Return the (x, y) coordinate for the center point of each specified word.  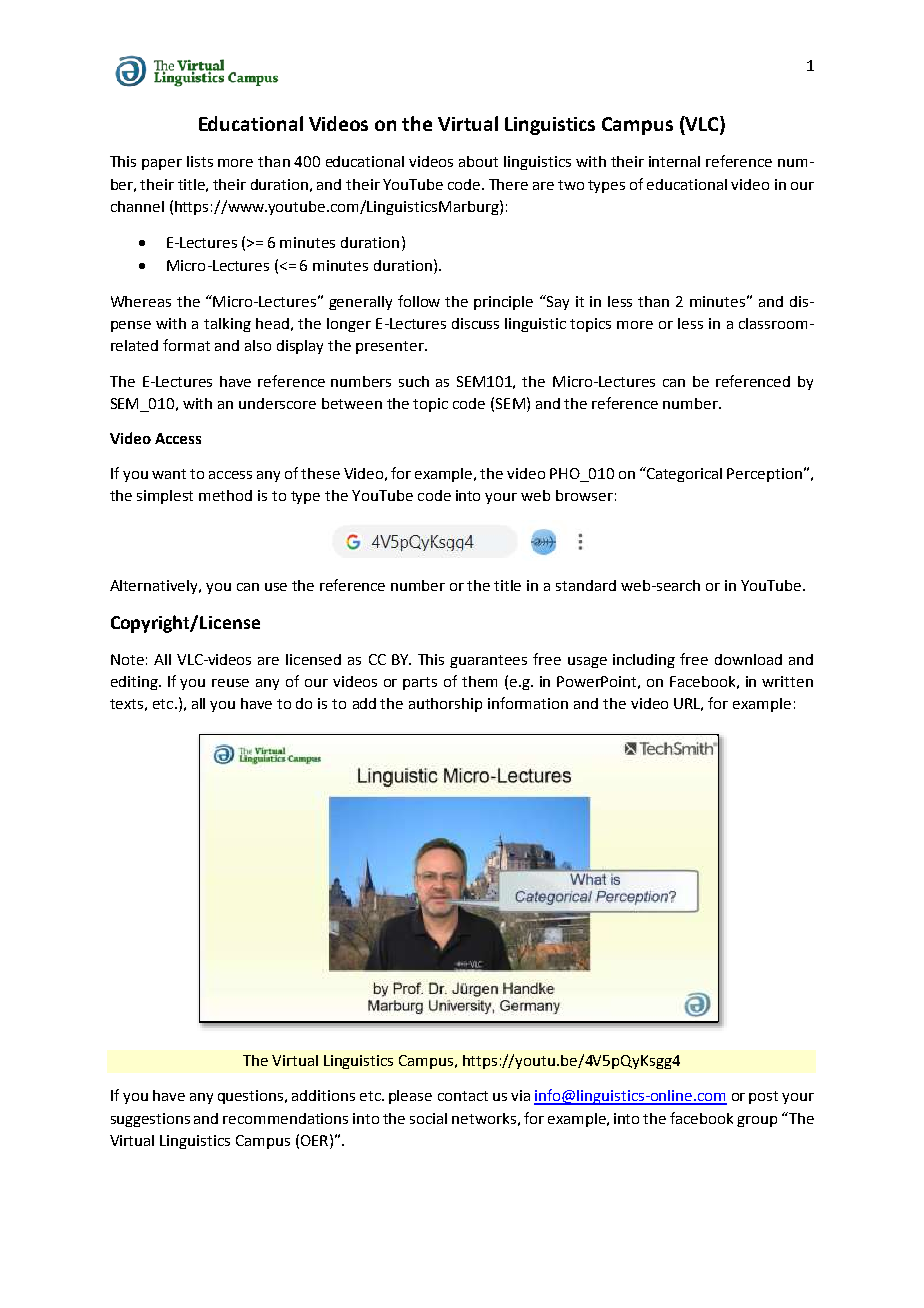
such (414, 381)
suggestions (150, 1120)
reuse (230, 683)
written (787, 681)
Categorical (683, 474)
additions (323, 1095)
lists (200, 161)
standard (586, 585)
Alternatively (155, 587)
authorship (445, 705)
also (258, 345)
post (763, 1097)
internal (674, 161)
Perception (764, 475)
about (478, 161)
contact (463, 1096)
